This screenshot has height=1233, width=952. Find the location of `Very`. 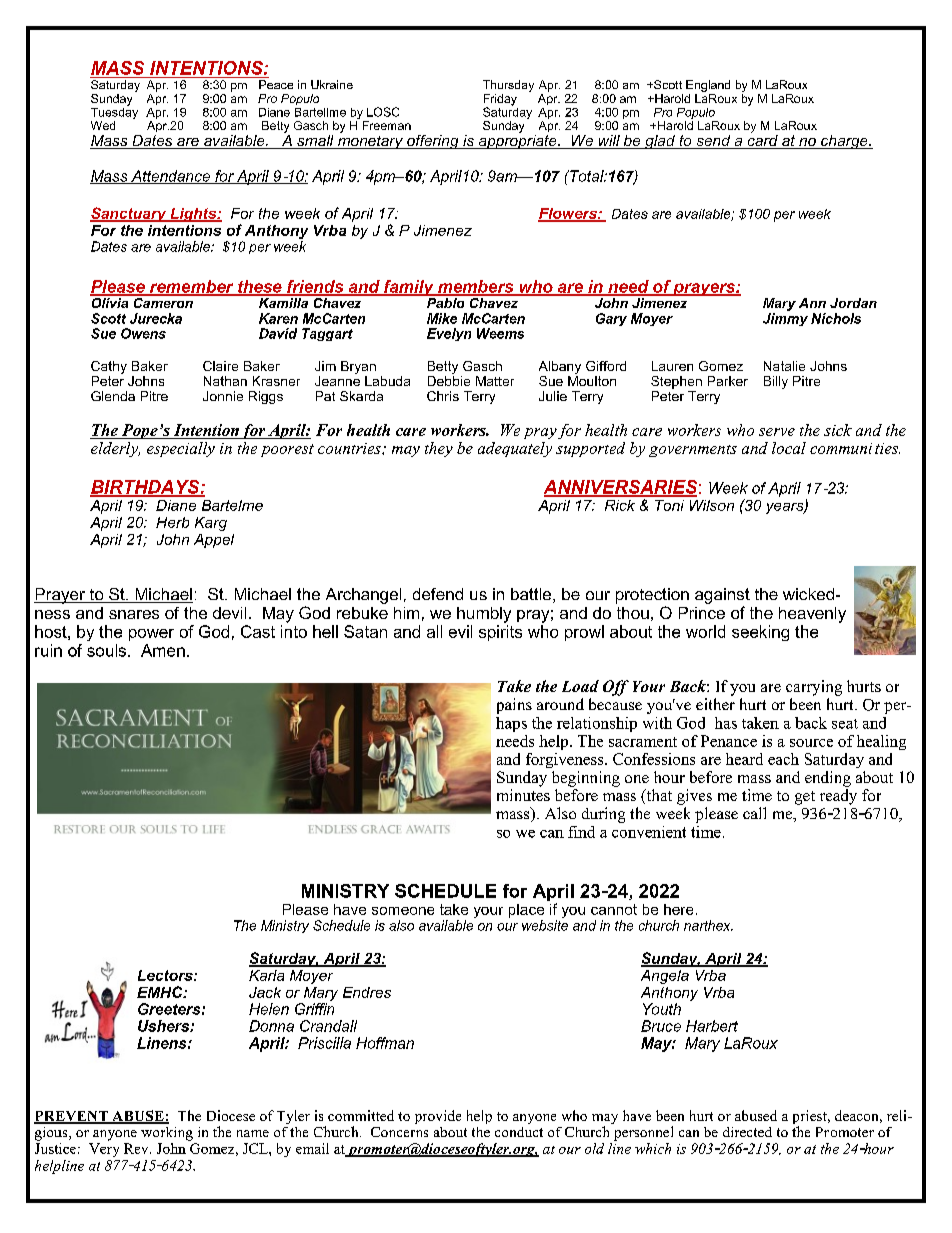

Very is located at coordinates (104, 1150).
